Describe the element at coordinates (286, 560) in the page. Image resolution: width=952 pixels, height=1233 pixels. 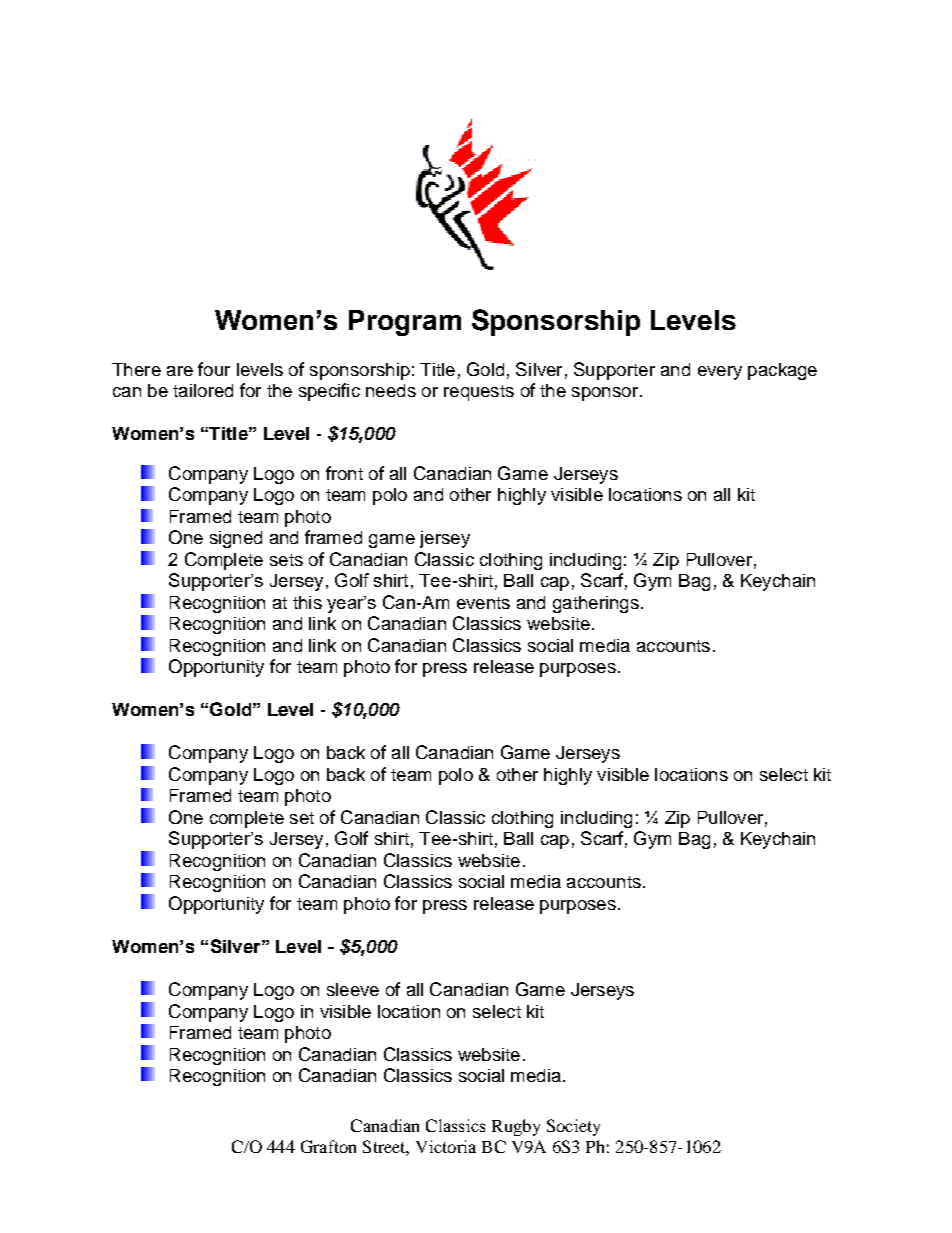
I see `sets` at that location.
